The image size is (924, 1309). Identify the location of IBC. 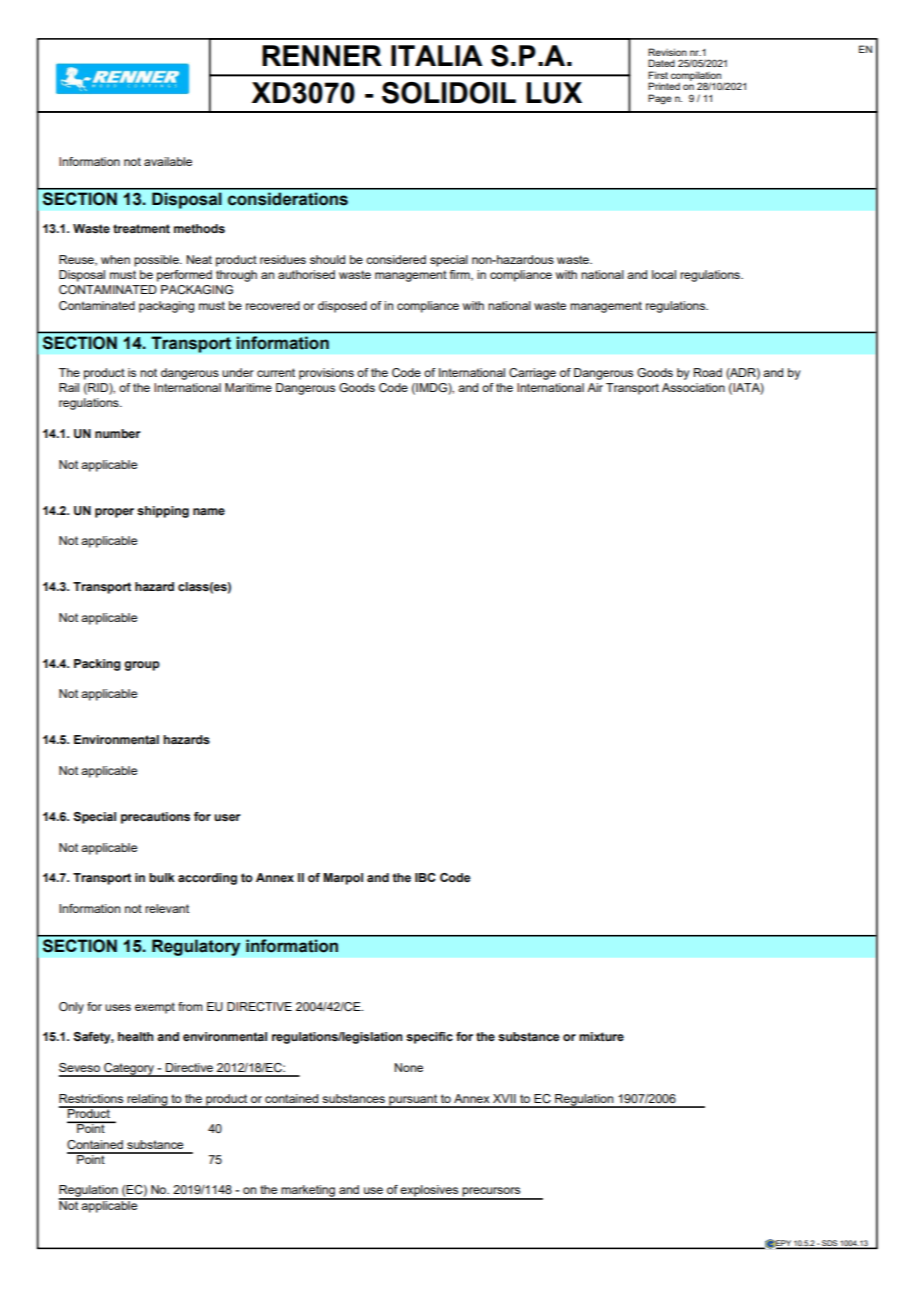
(425, 877).
